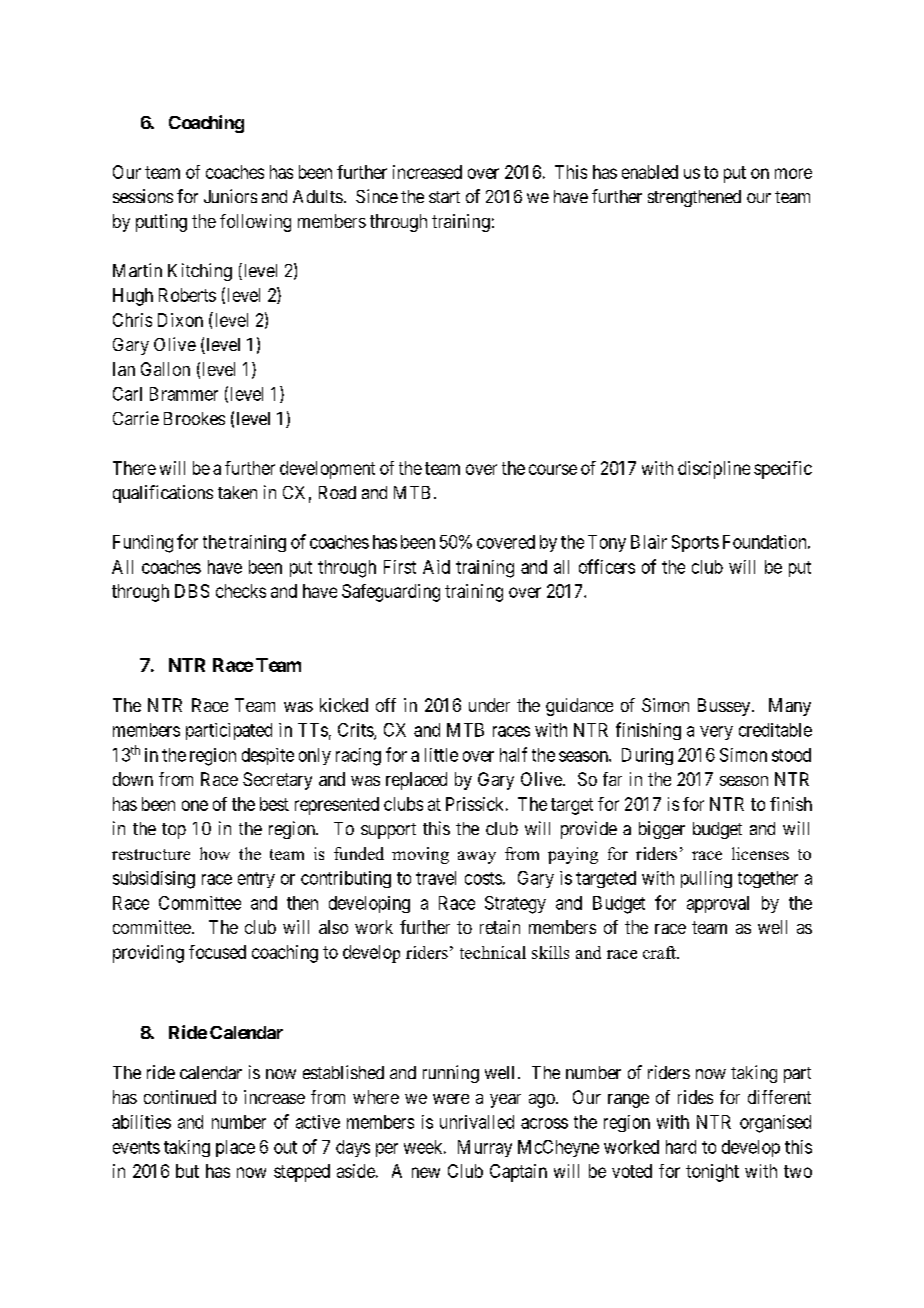 The height and width of the screenshot is (1308, 924). What do you see at coordinates (237, 492) in the screenshot?
I see `taken` at bounding box center [237, 492].
